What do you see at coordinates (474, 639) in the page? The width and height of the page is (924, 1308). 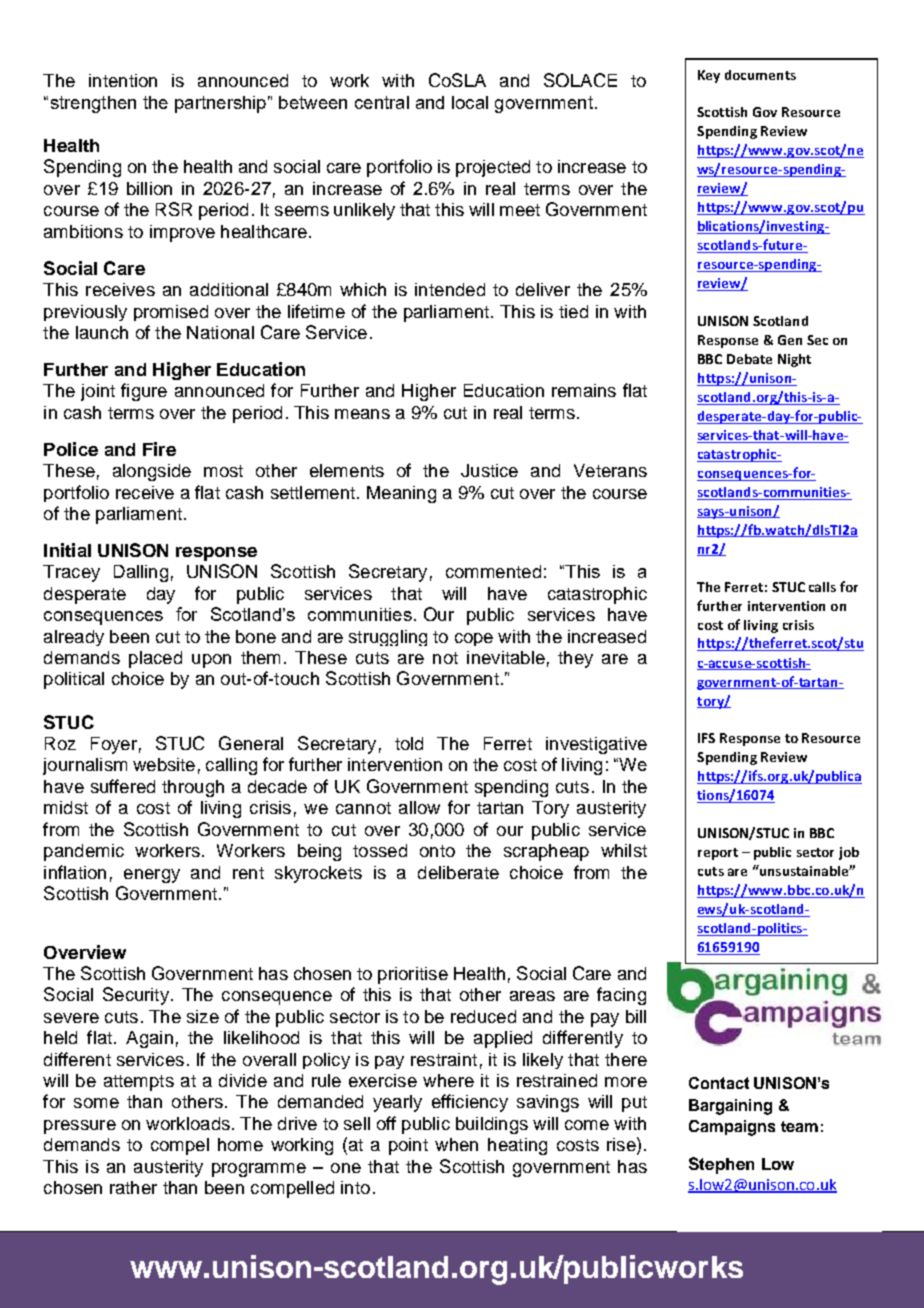 I see `cope` at bounding box center [474, 639].
